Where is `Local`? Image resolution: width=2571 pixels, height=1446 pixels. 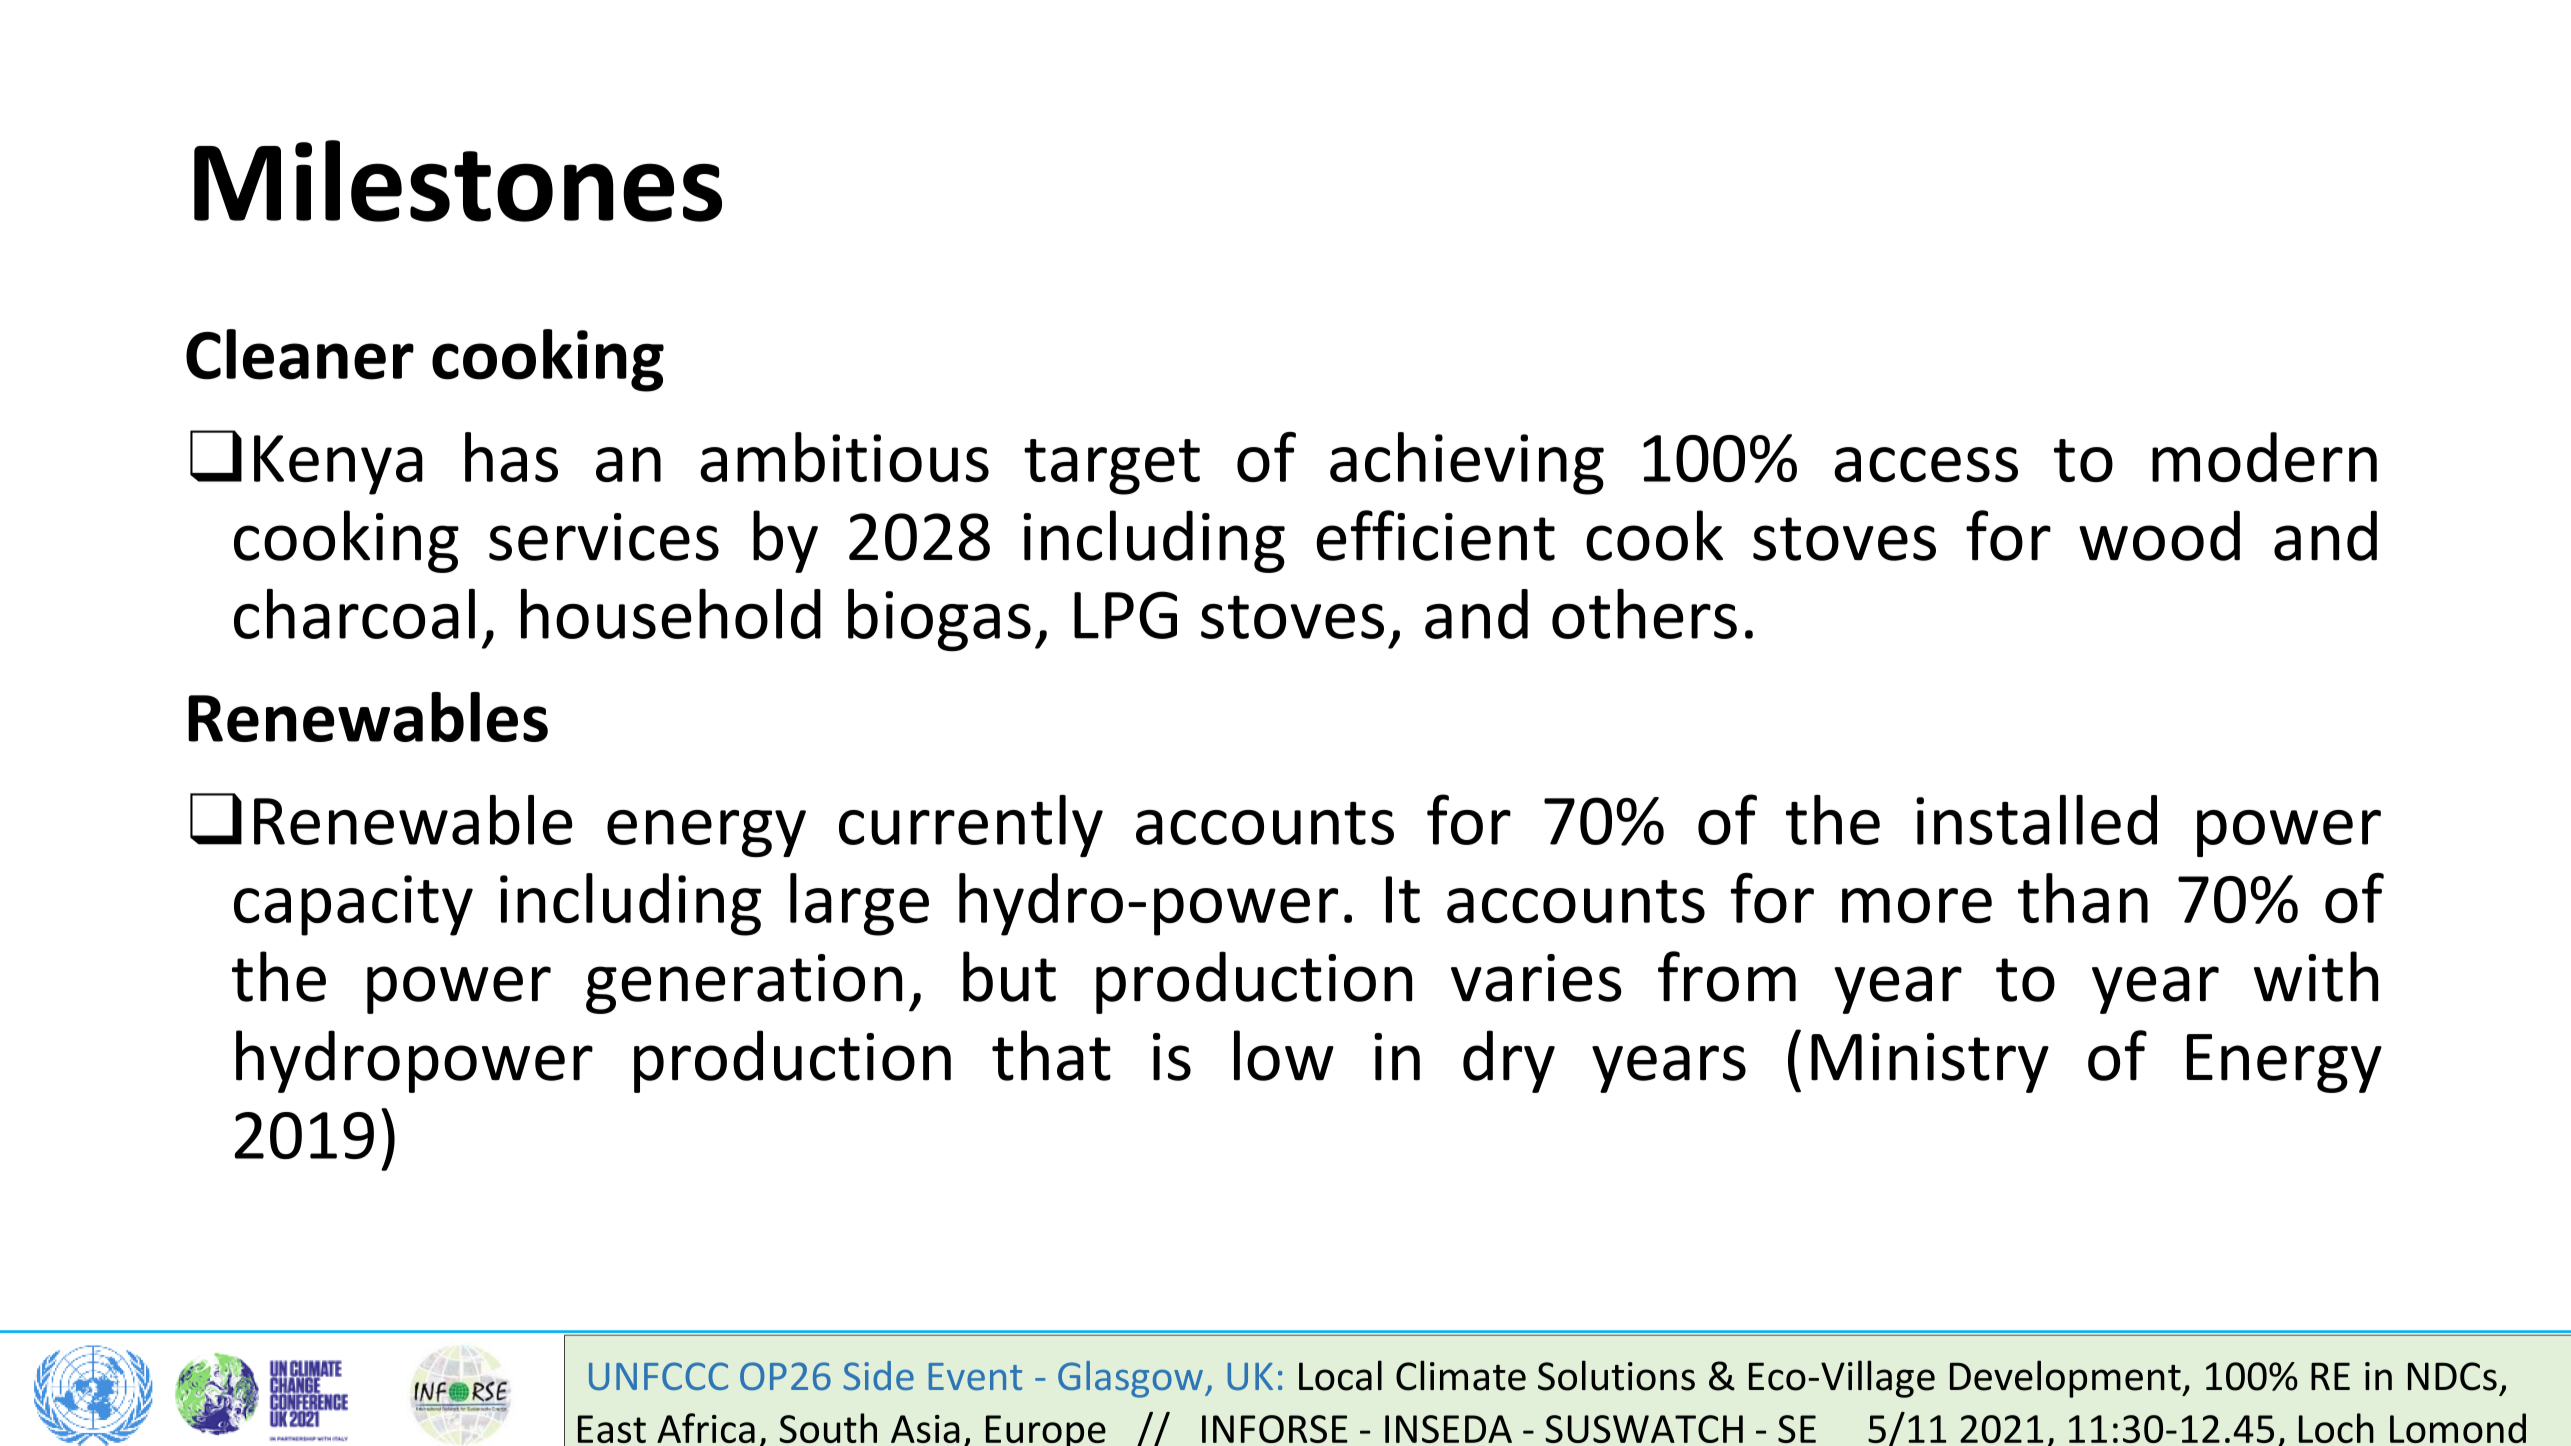
Local is located at coordinates (1340, 1375).
